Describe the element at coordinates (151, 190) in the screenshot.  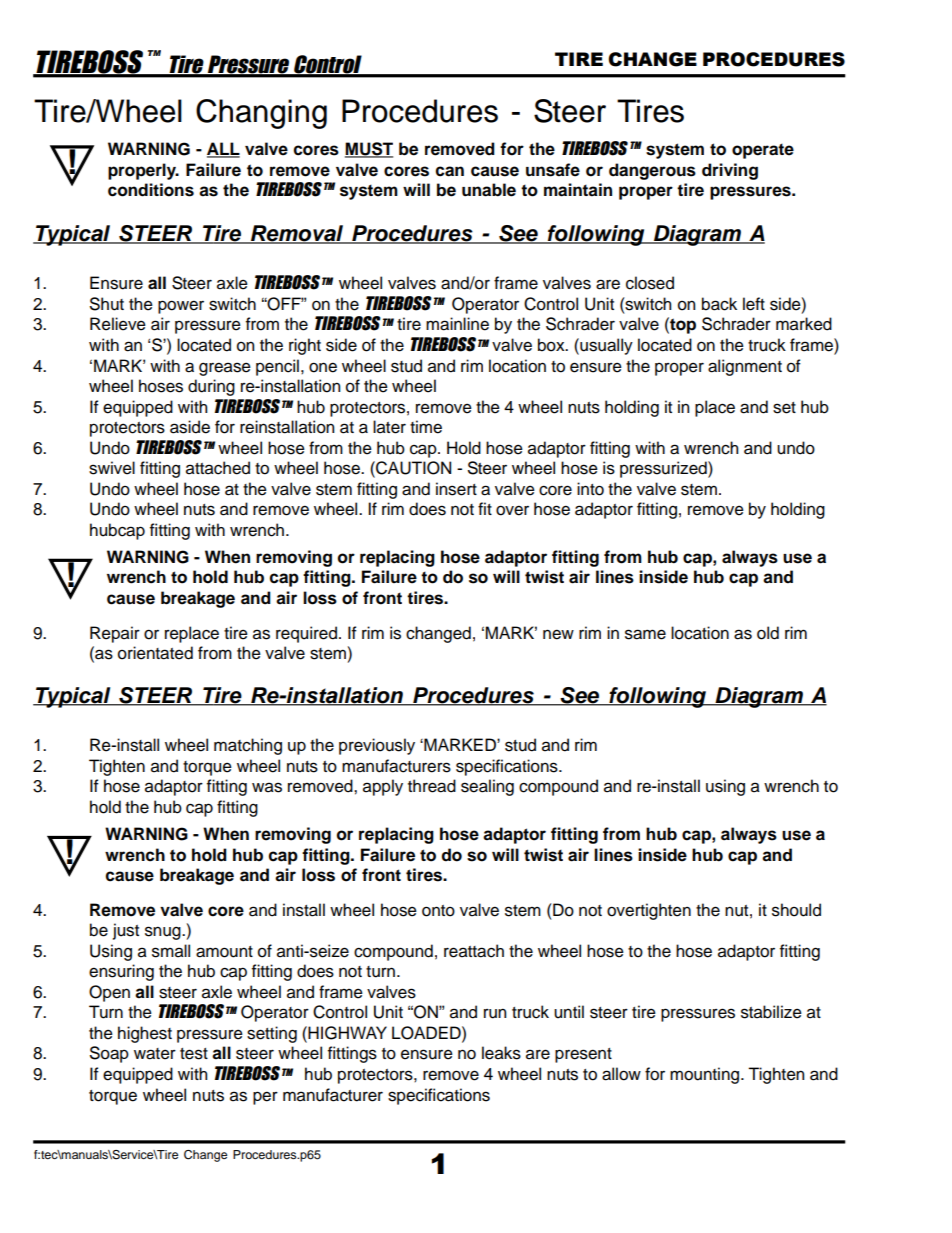
I see `conditions` at that location.
